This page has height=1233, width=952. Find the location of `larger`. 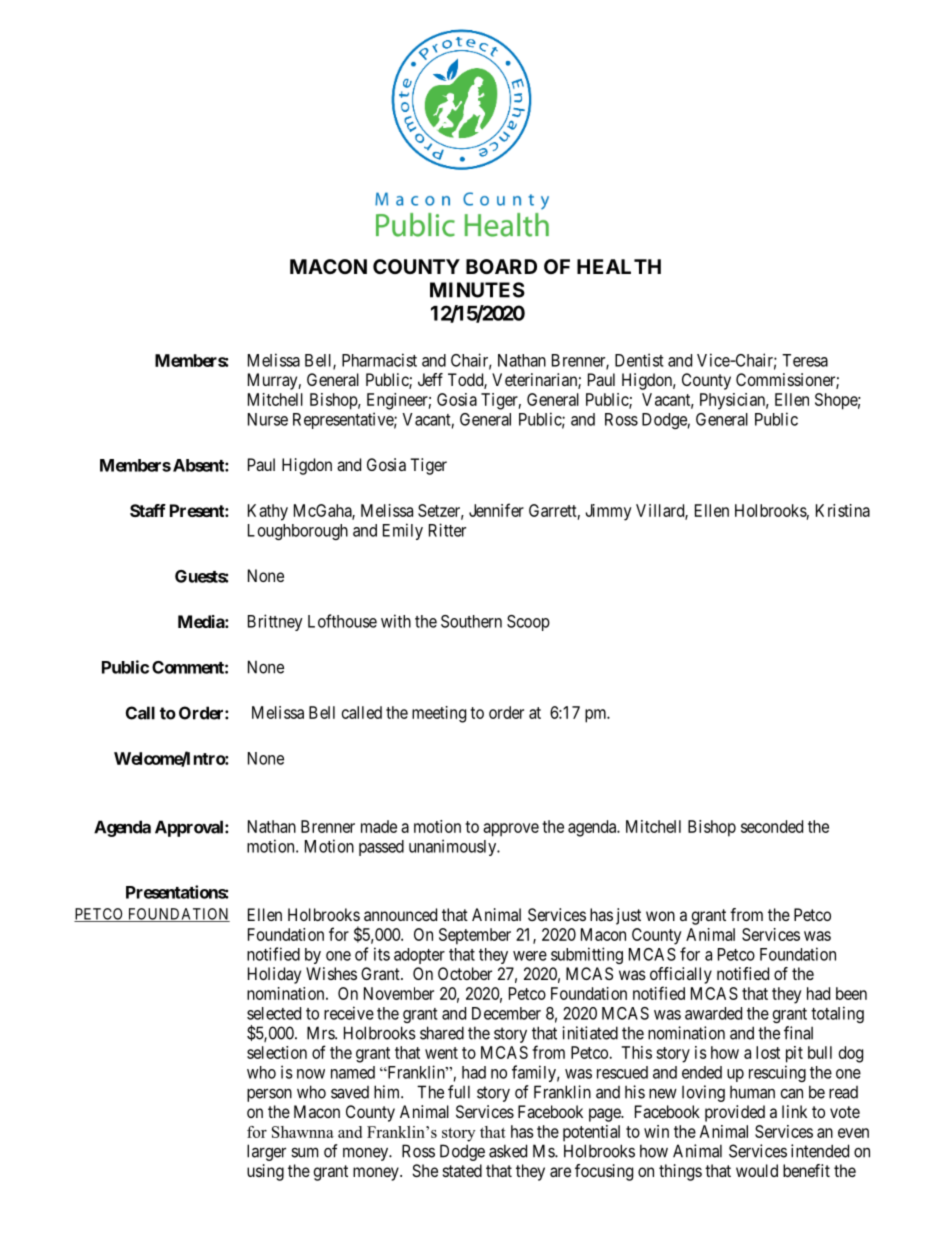

larger is located at coordinates (266, 1152).
